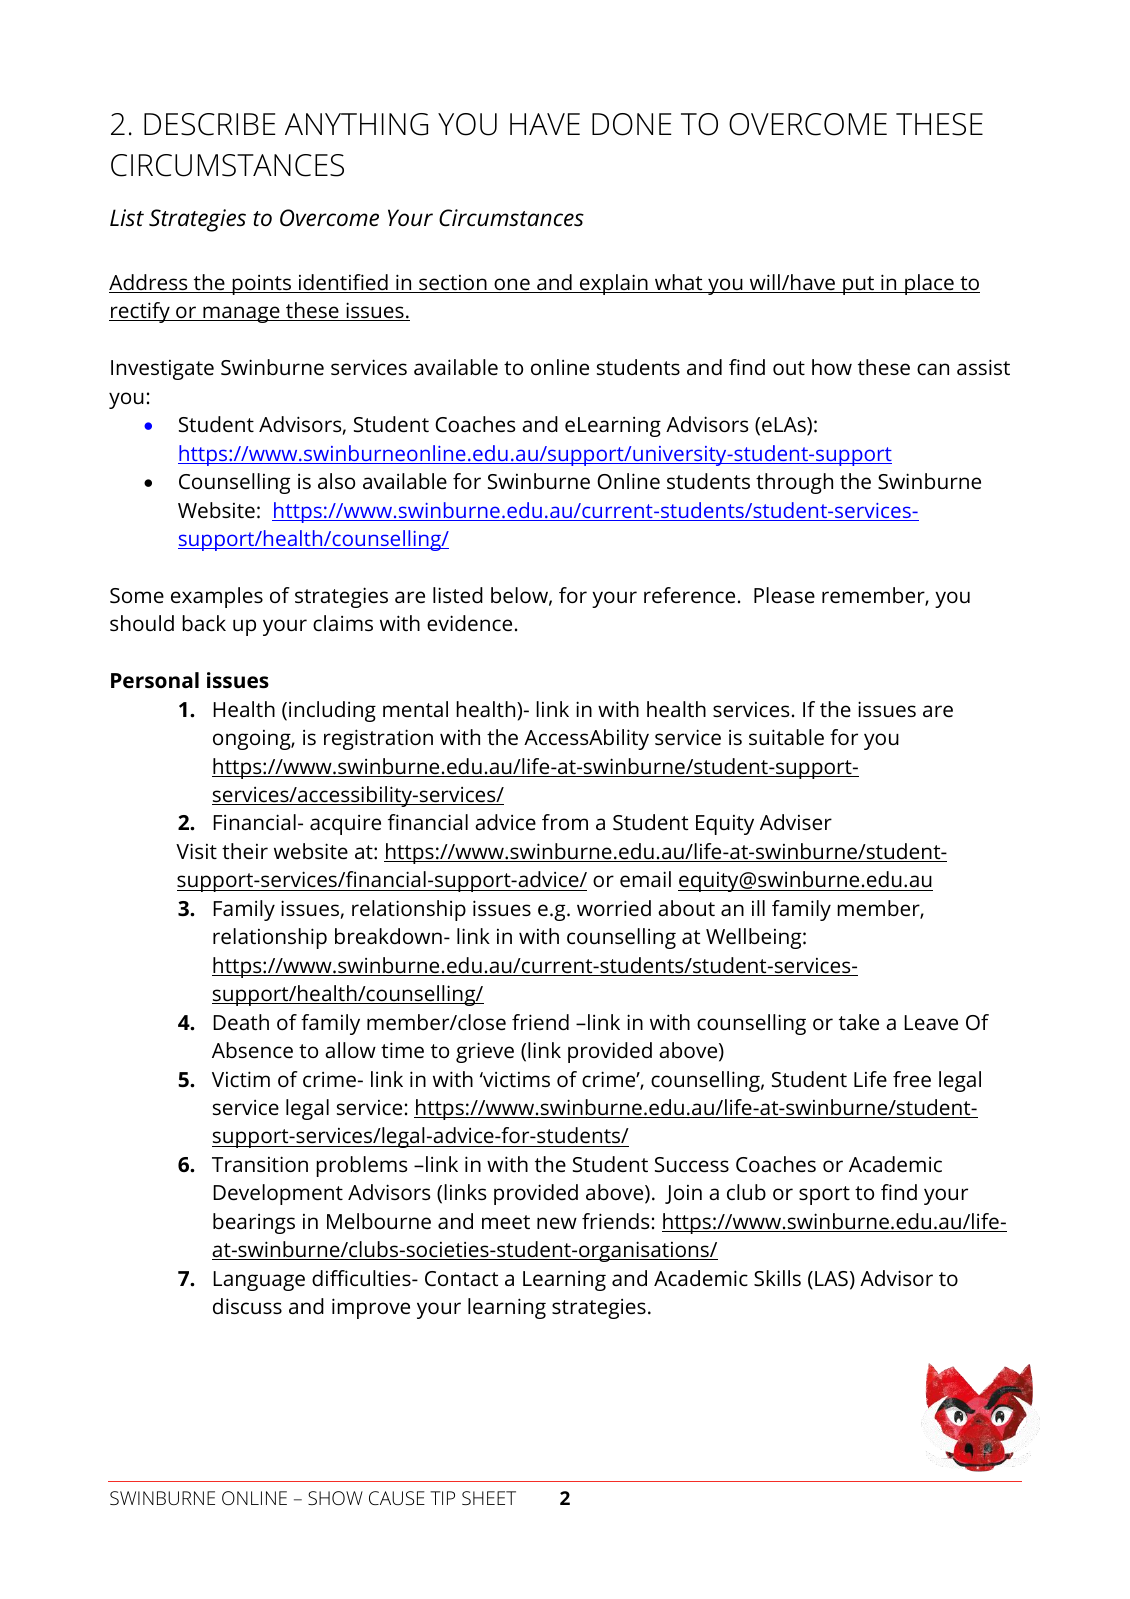  What do you see at coordinates (859, 285) in the screenshot?
I see `put` at bounding box center [859, 285].
